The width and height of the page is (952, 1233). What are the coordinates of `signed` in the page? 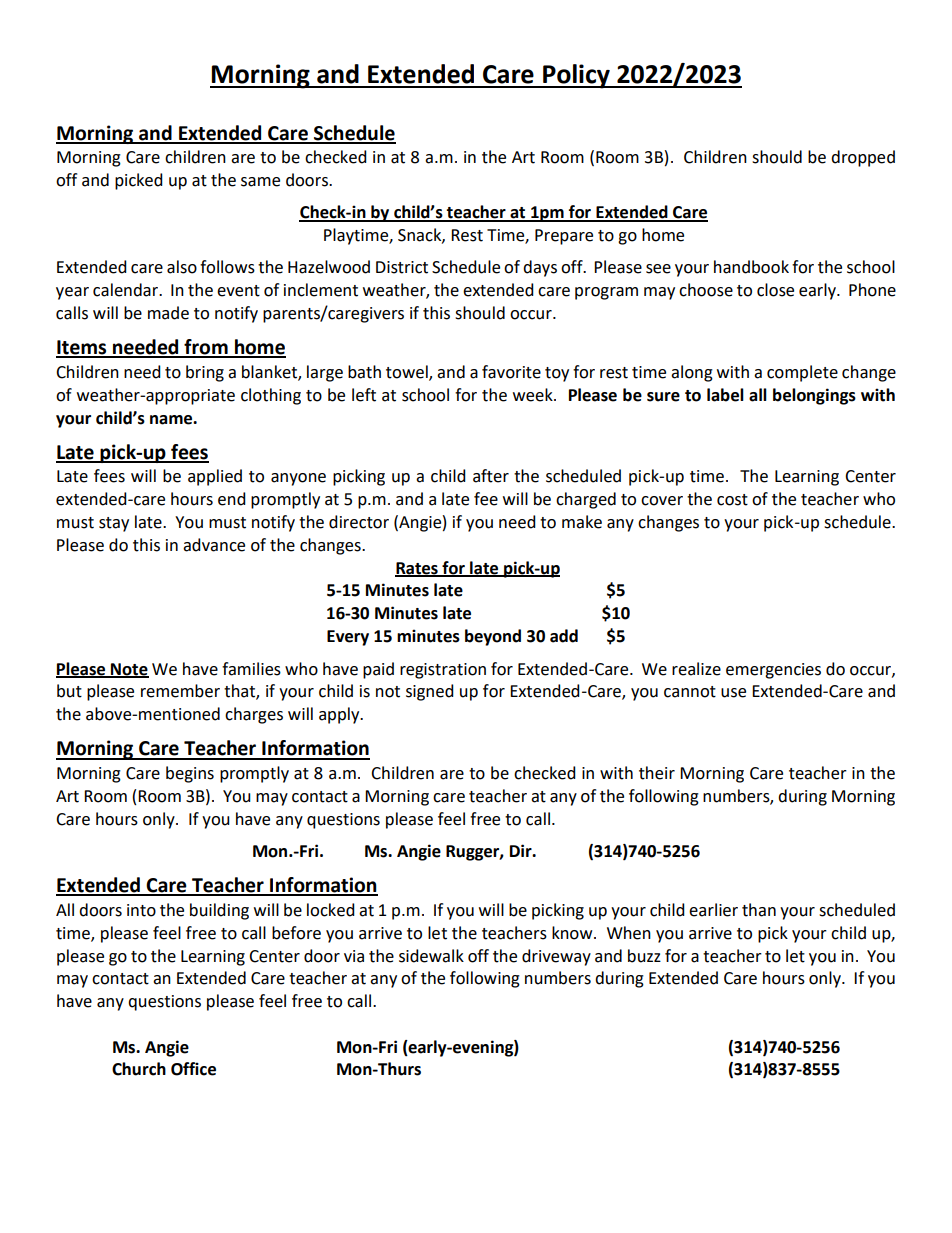 It's located at (430, 692).
